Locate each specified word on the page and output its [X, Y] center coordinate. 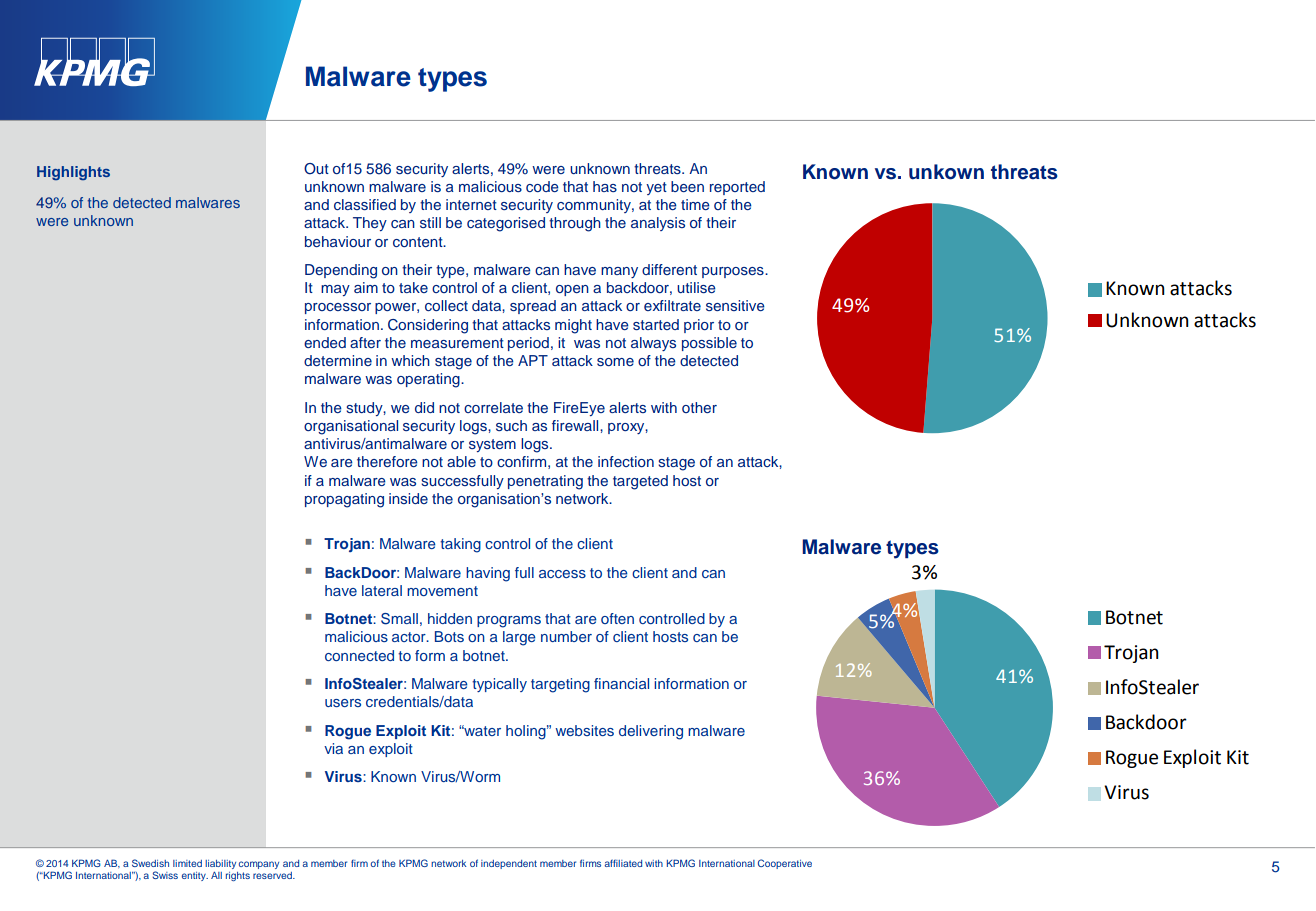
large [519, 638]
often [617, 618]
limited [187, 863]
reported [737, 188]
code [542, 186]
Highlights [73, 173]
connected [359, 655]
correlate [493, 407]
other [699, 407]
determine [338, 360]
